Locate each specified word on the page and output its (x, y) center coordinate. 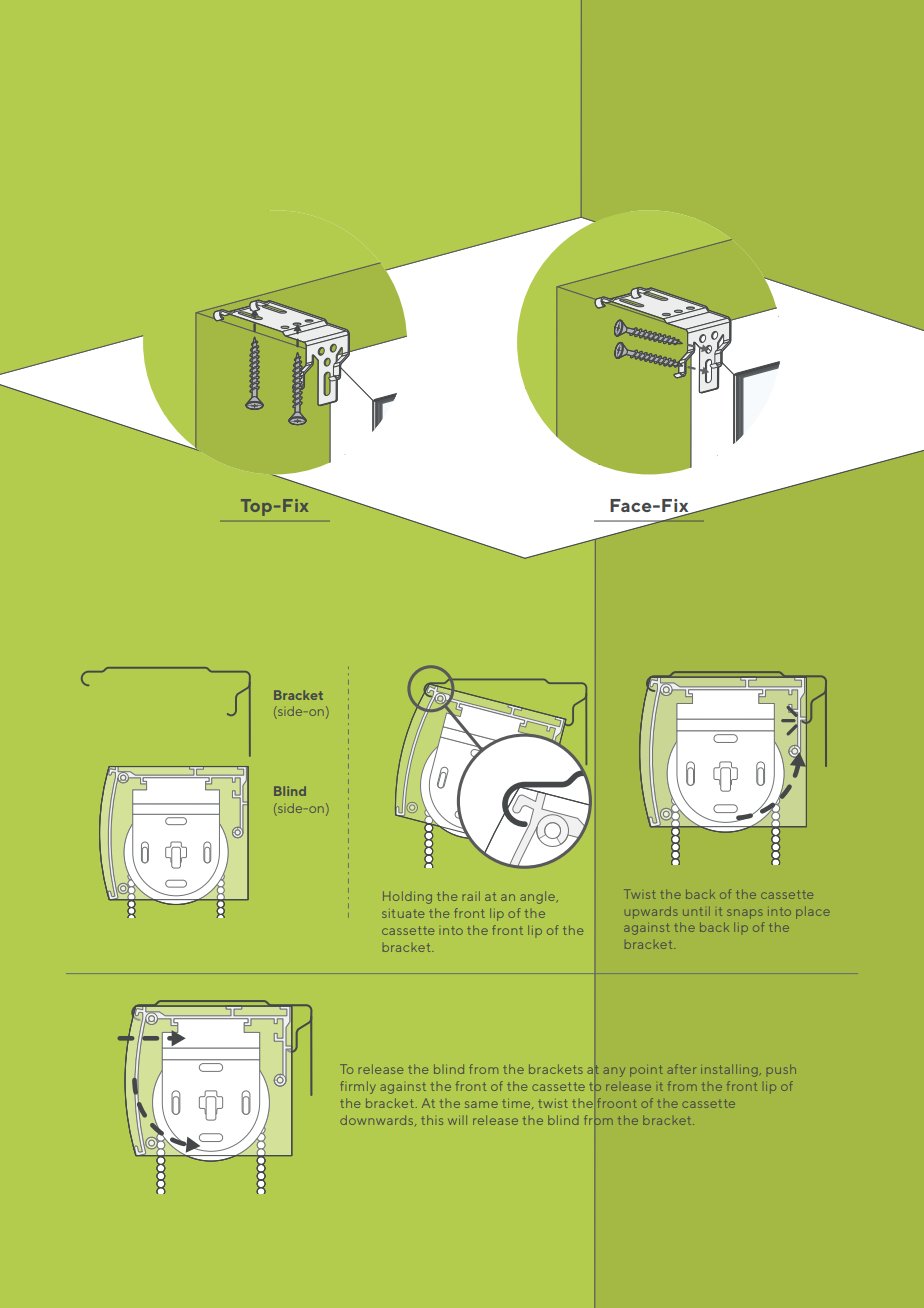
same (481, 1104)
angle (538, 897)
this (432, 1120)
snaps (745, 914)
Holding (407, 897)
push (781, 1069)
